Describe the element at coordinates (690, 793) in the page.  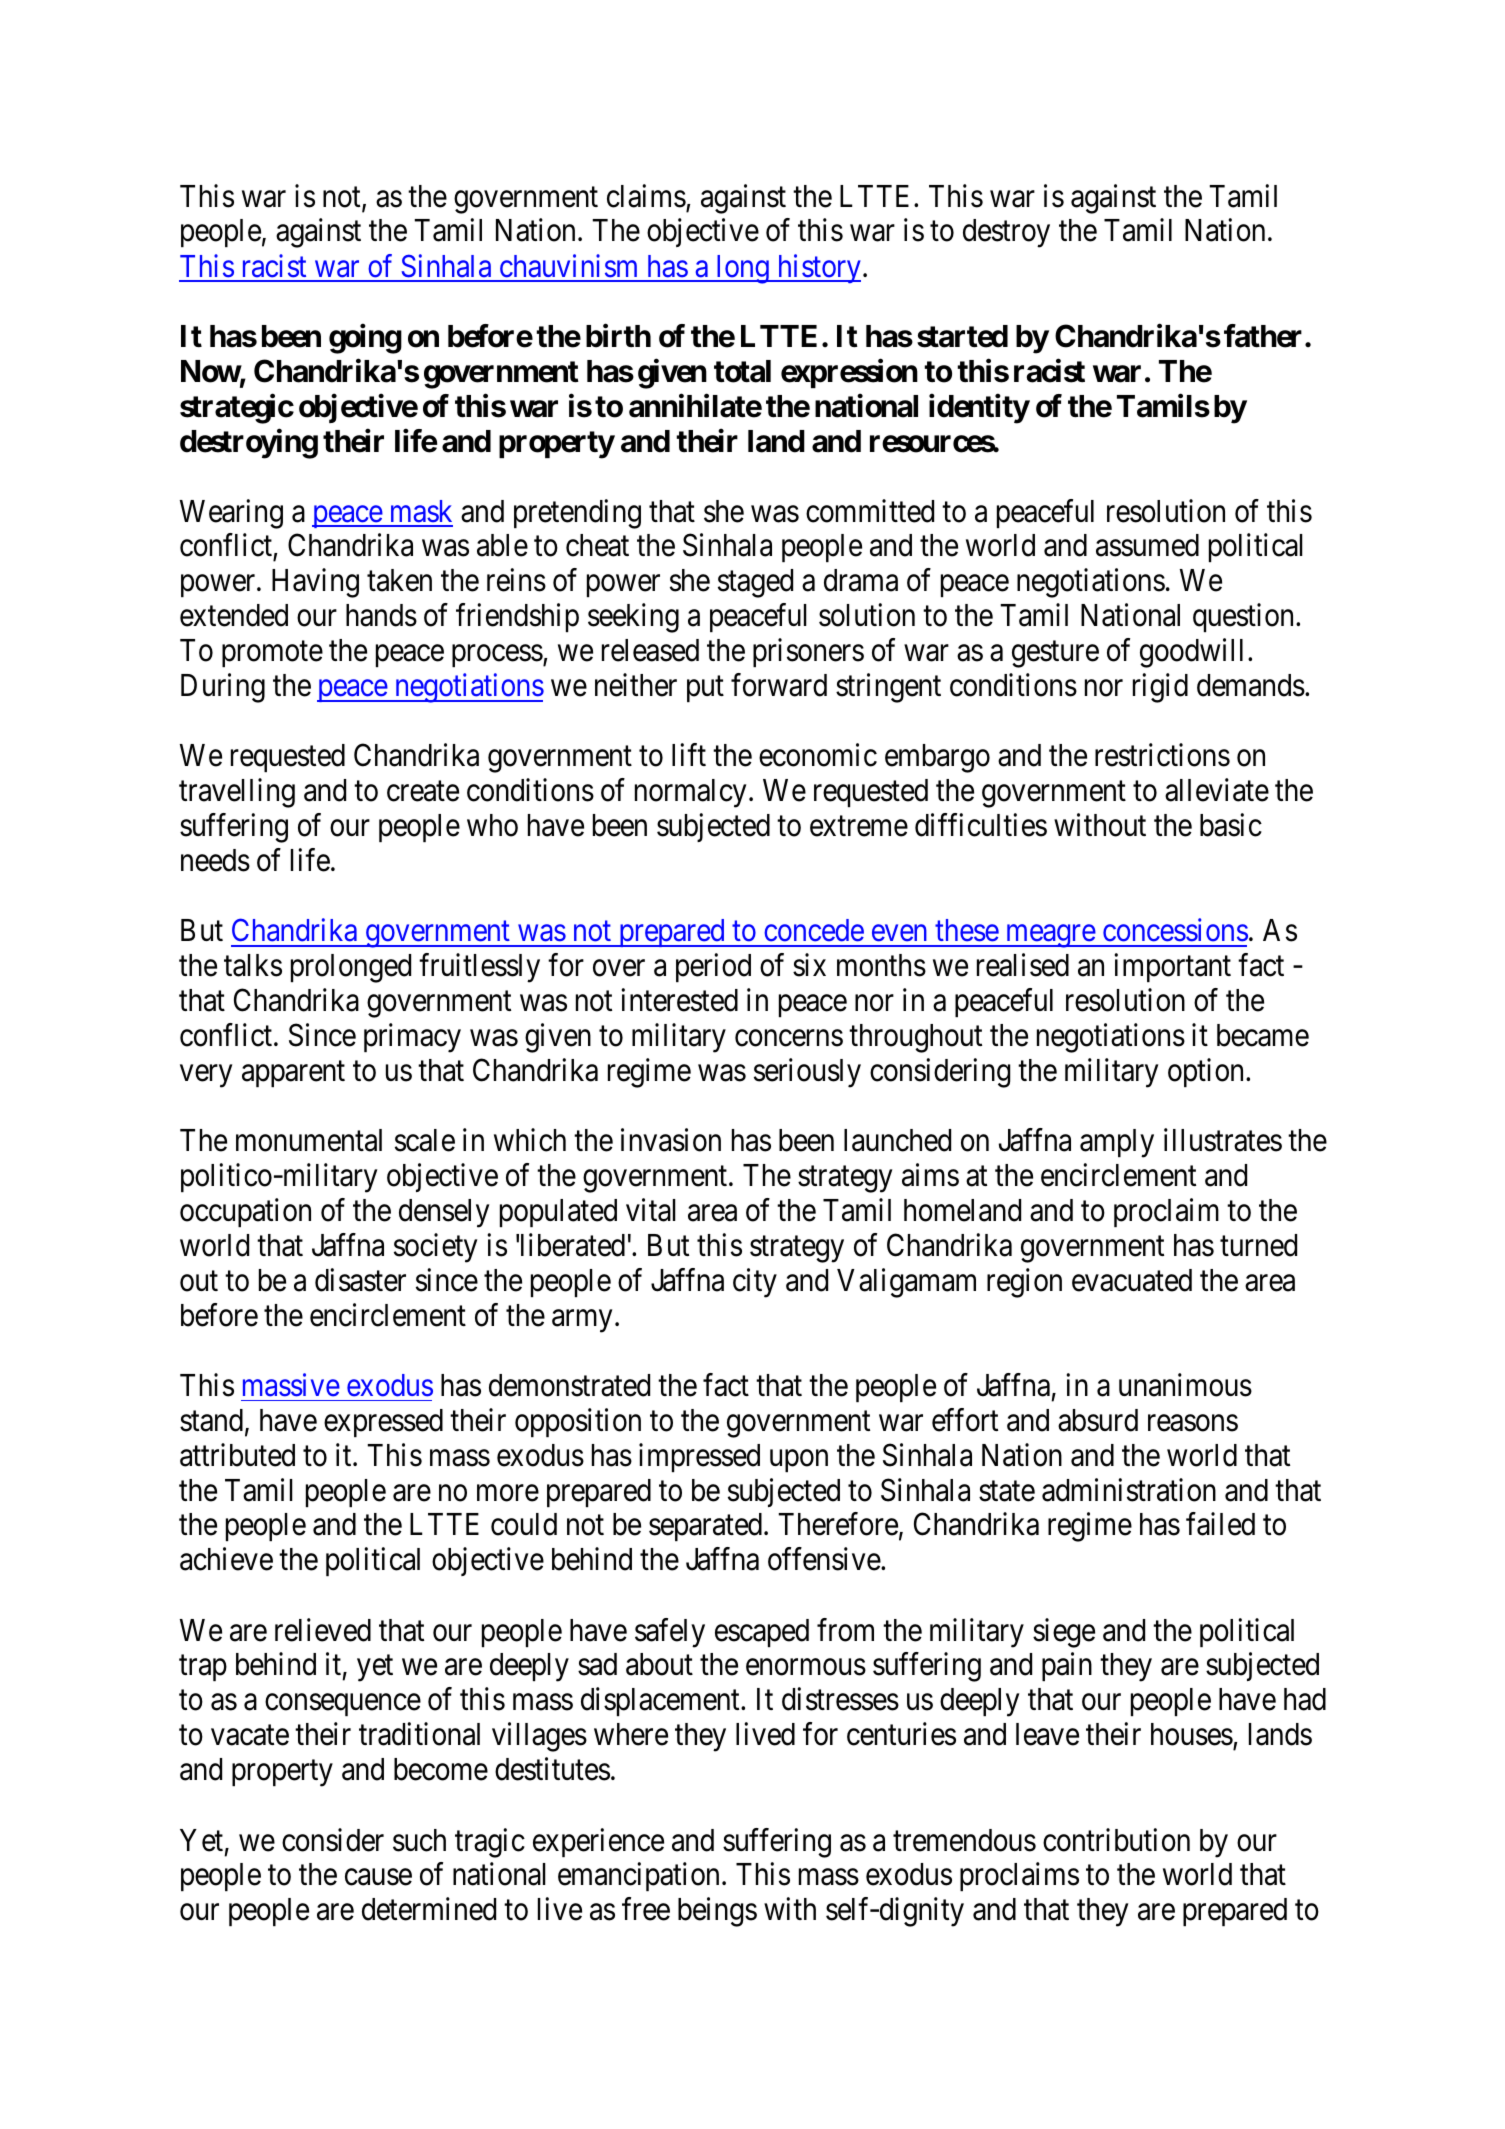
I see `normalcy` at that location.
